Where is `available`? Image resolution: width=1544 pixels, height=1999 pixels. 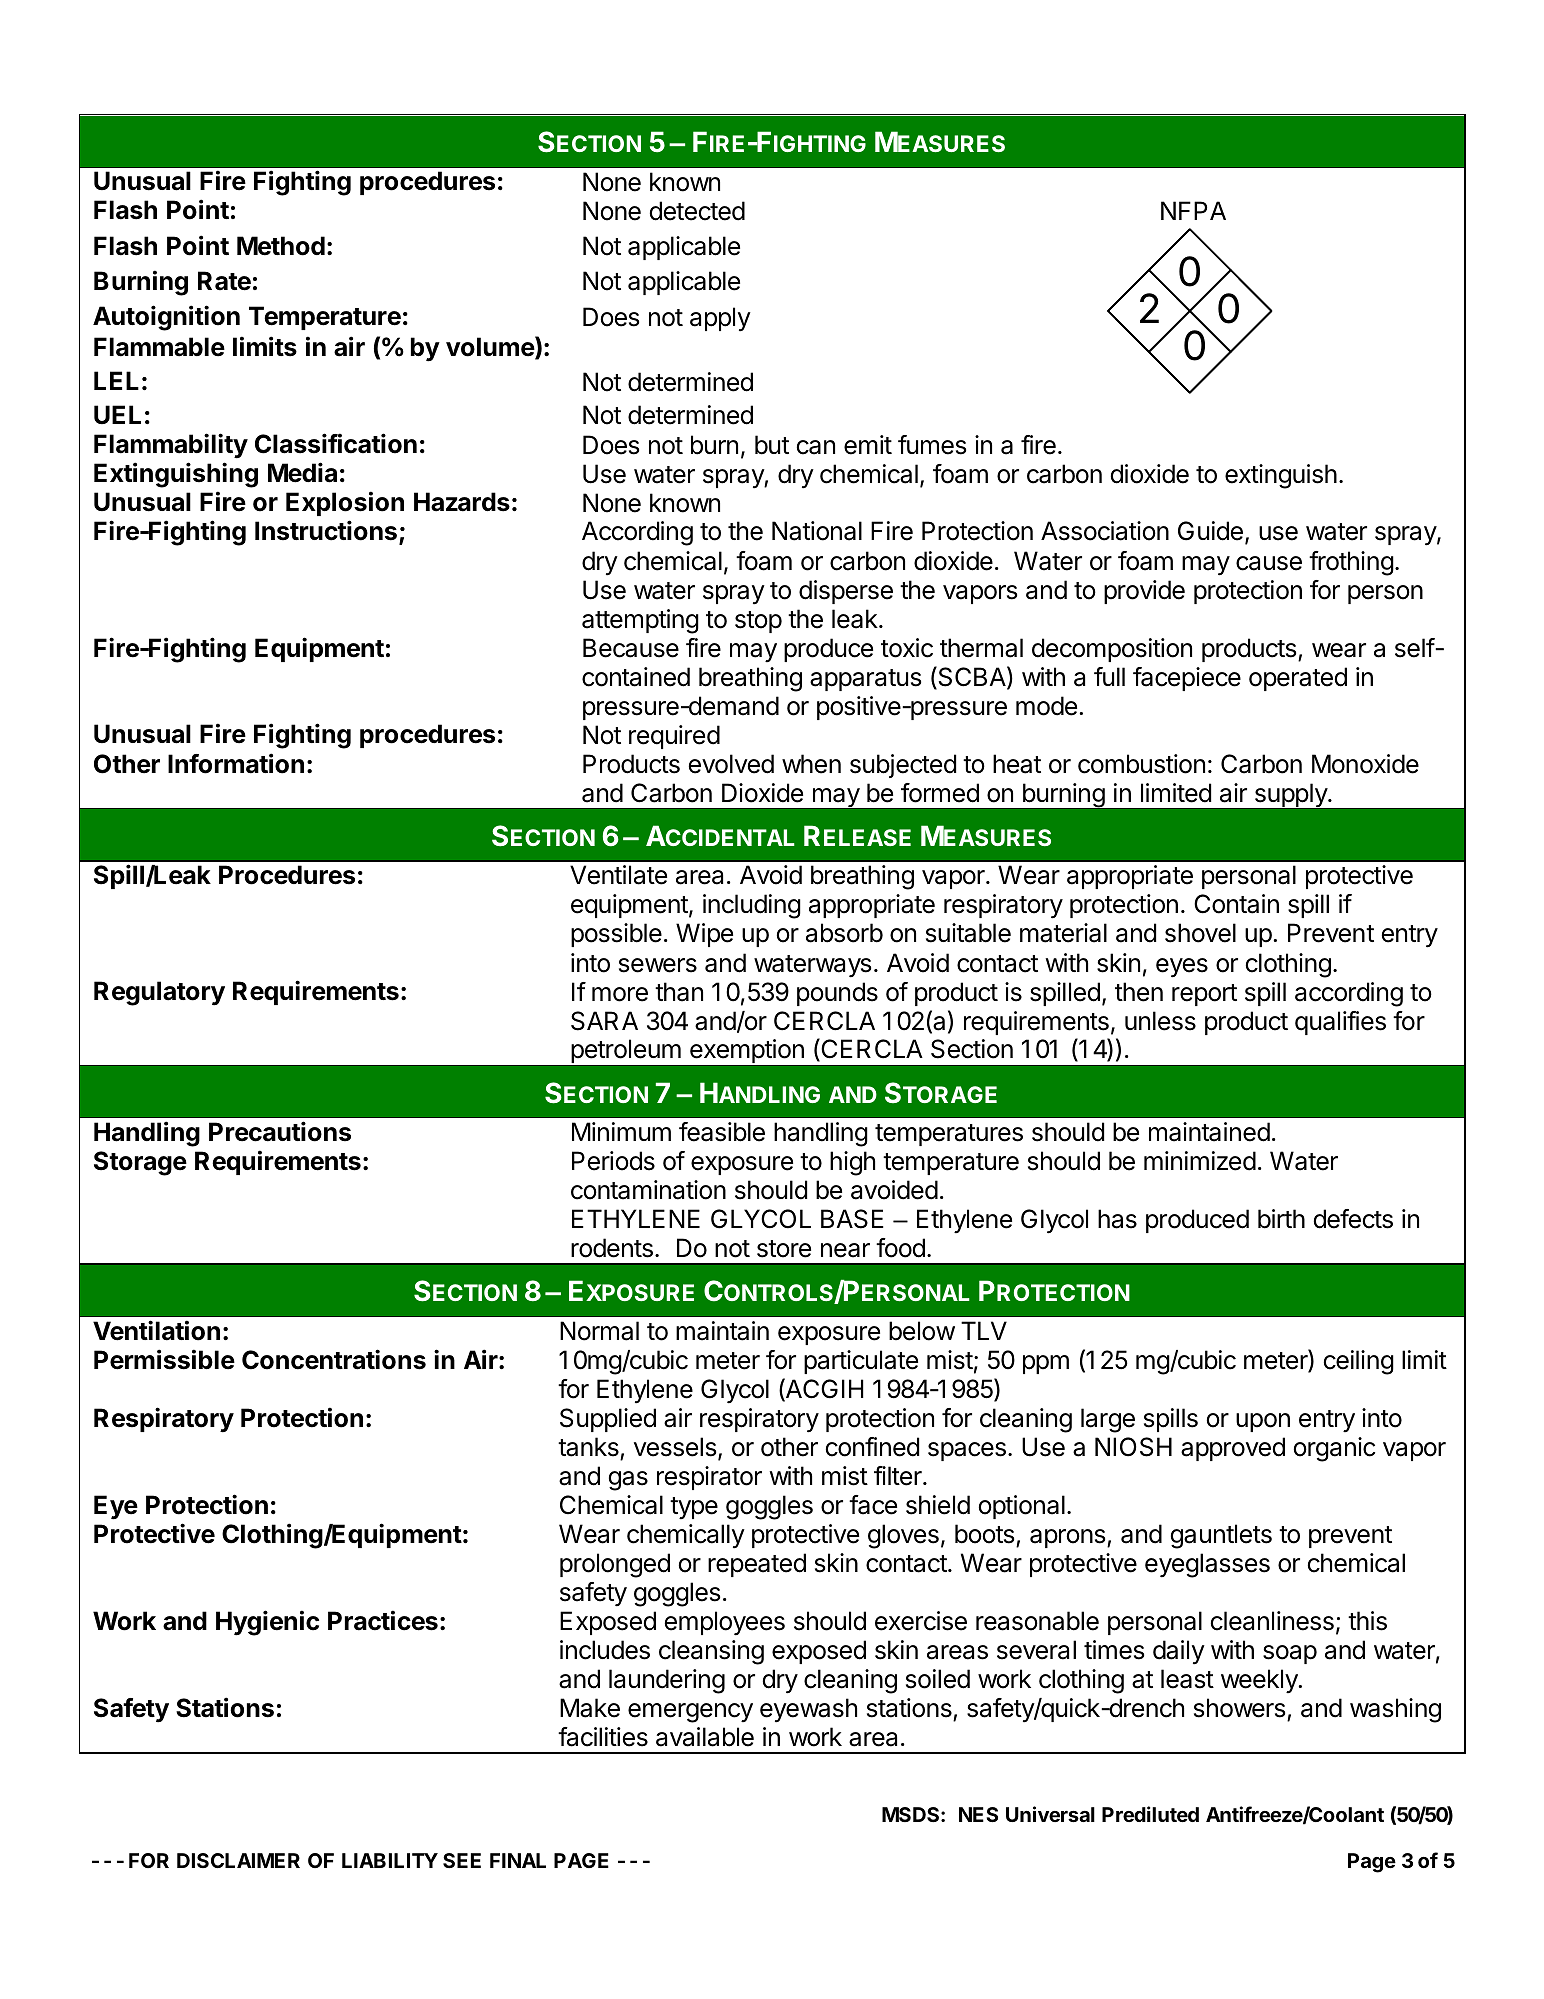
available is located at coordinates (705, 1737).
